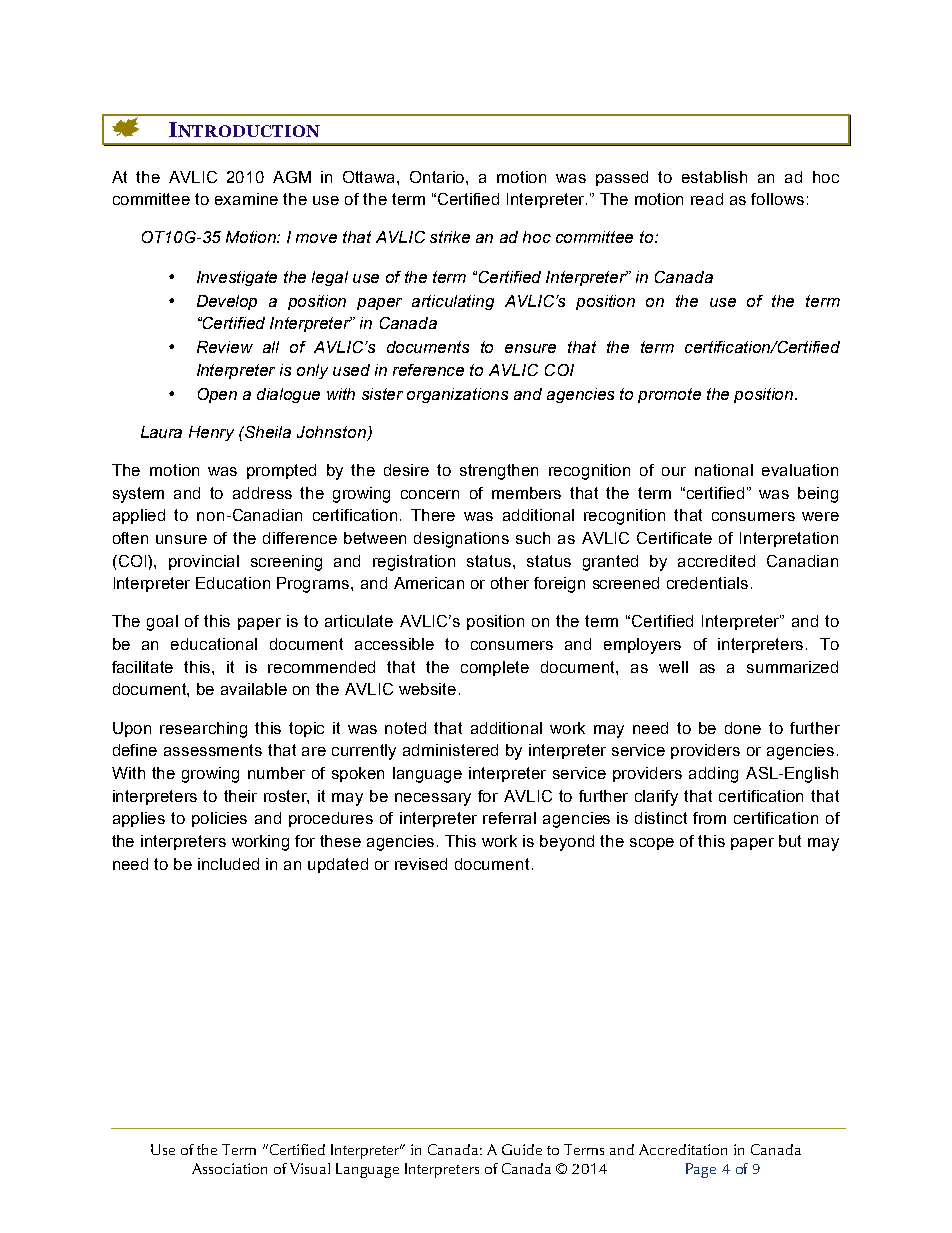  I want to click on read, so click(707, 199).
